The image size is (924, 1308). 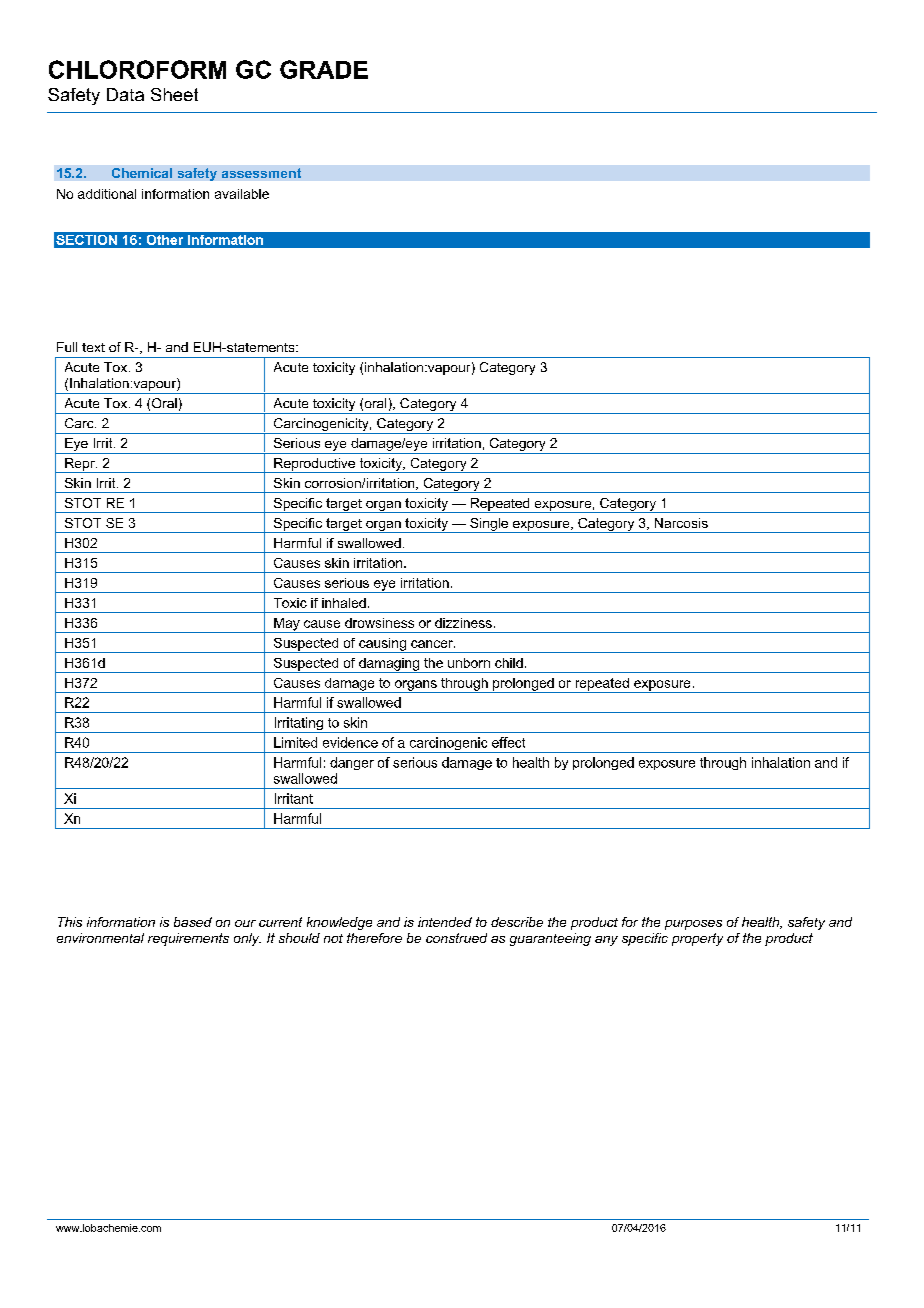 I want to click on Data, so click(x=125, y=94).
